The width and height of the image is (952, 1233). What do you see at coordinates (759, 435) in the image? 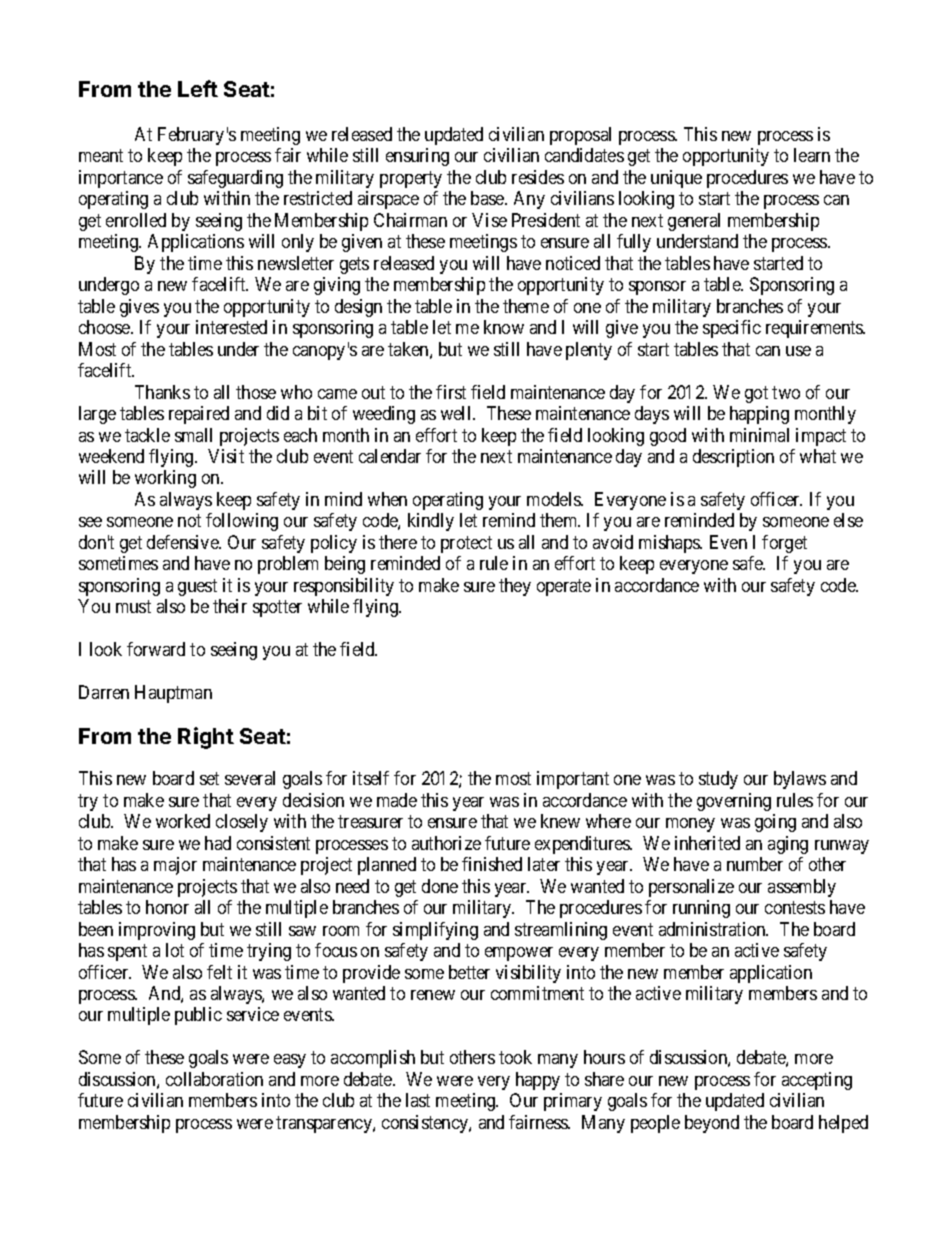
I see `minimal` at bounding box center [759, 435].
